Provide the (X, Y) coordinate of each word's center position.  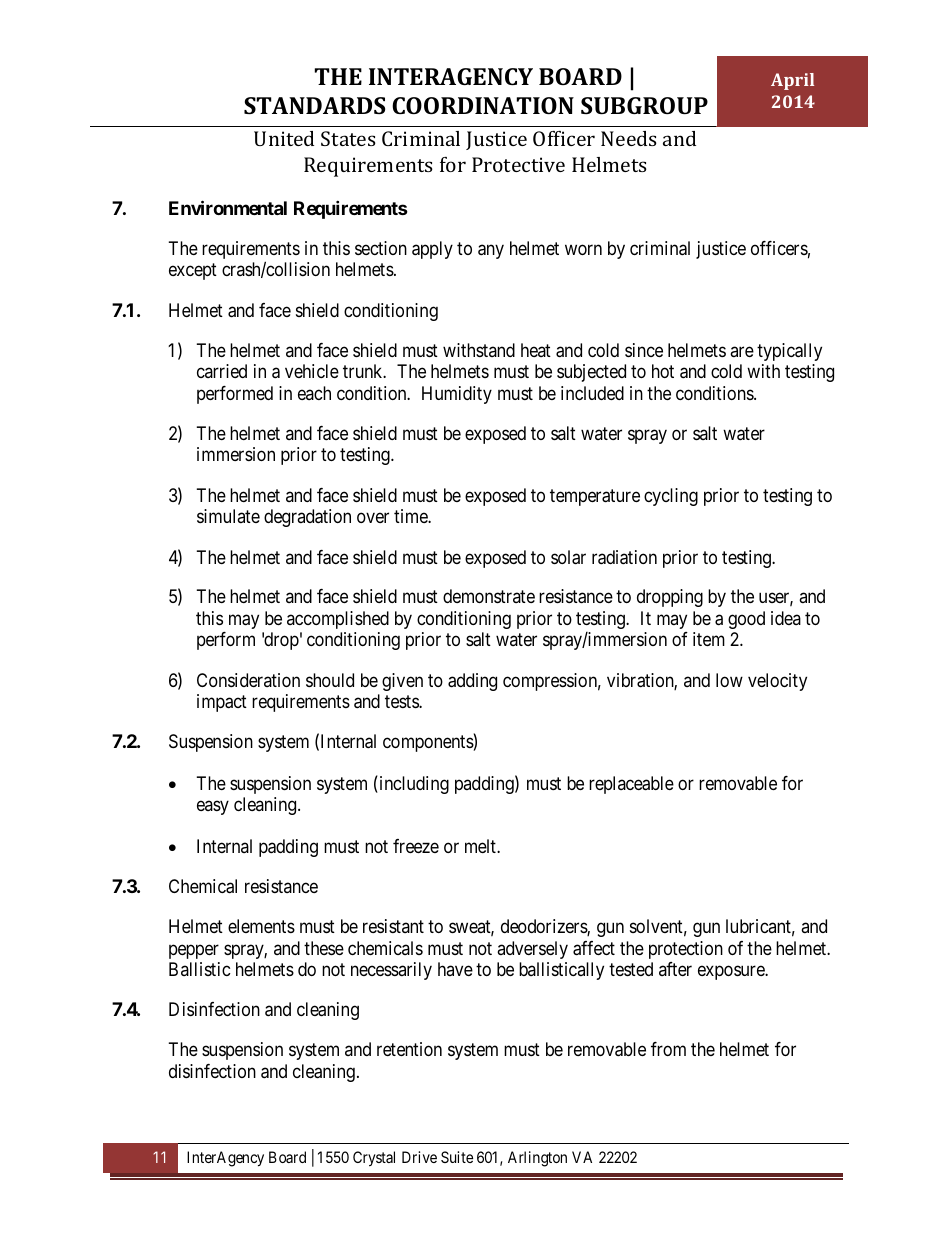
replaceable (631, 785)
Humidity (457, 395)
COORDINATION (483, 105)
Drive (419, 1157)
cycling (671, 497)
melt (481, 846)
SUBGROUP (644, 105)
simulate (228, 516)
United (284, 138)
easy (213, 808)
